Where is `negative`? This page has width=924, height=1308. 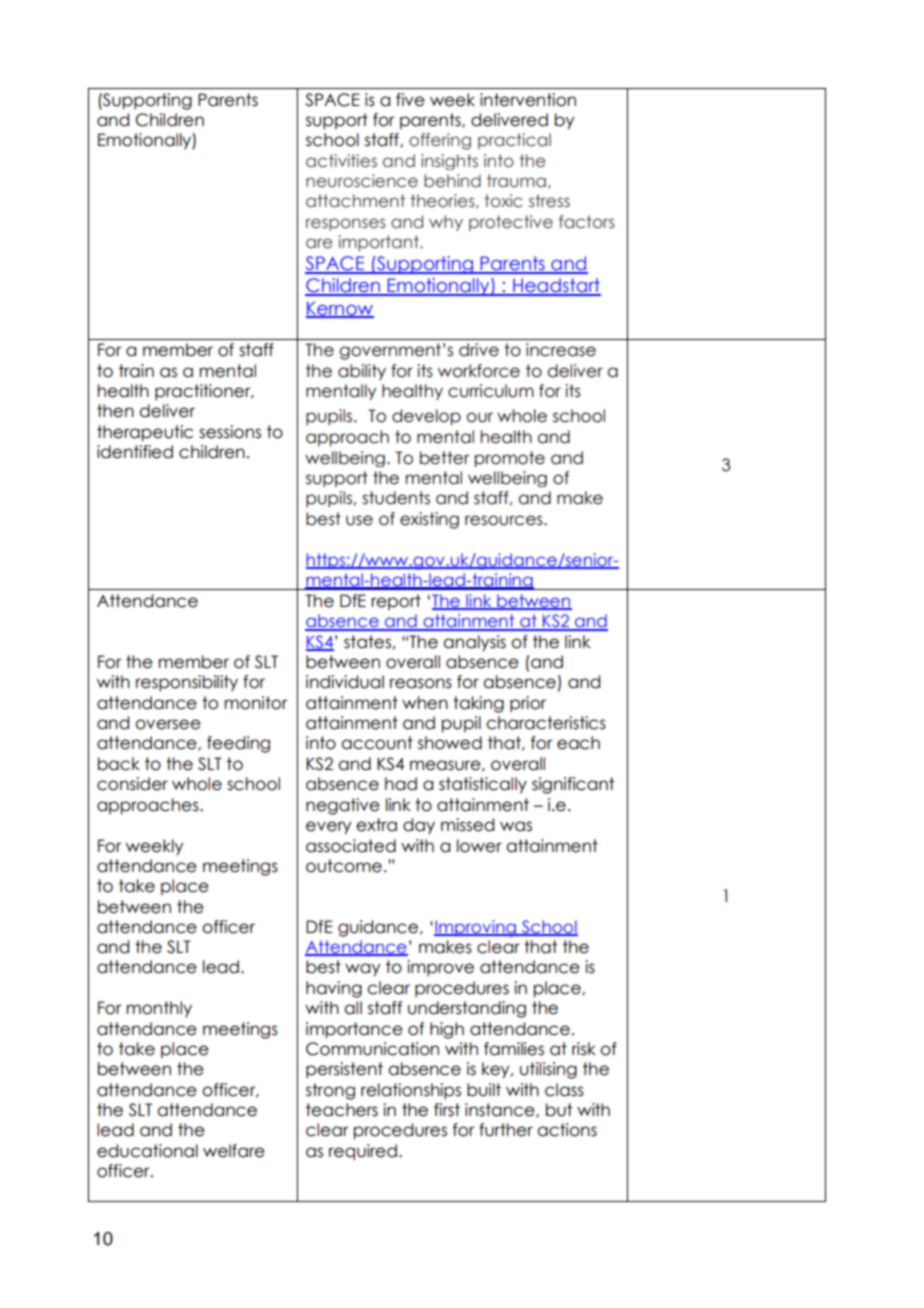
negative is located at coordinates (343, 806).
